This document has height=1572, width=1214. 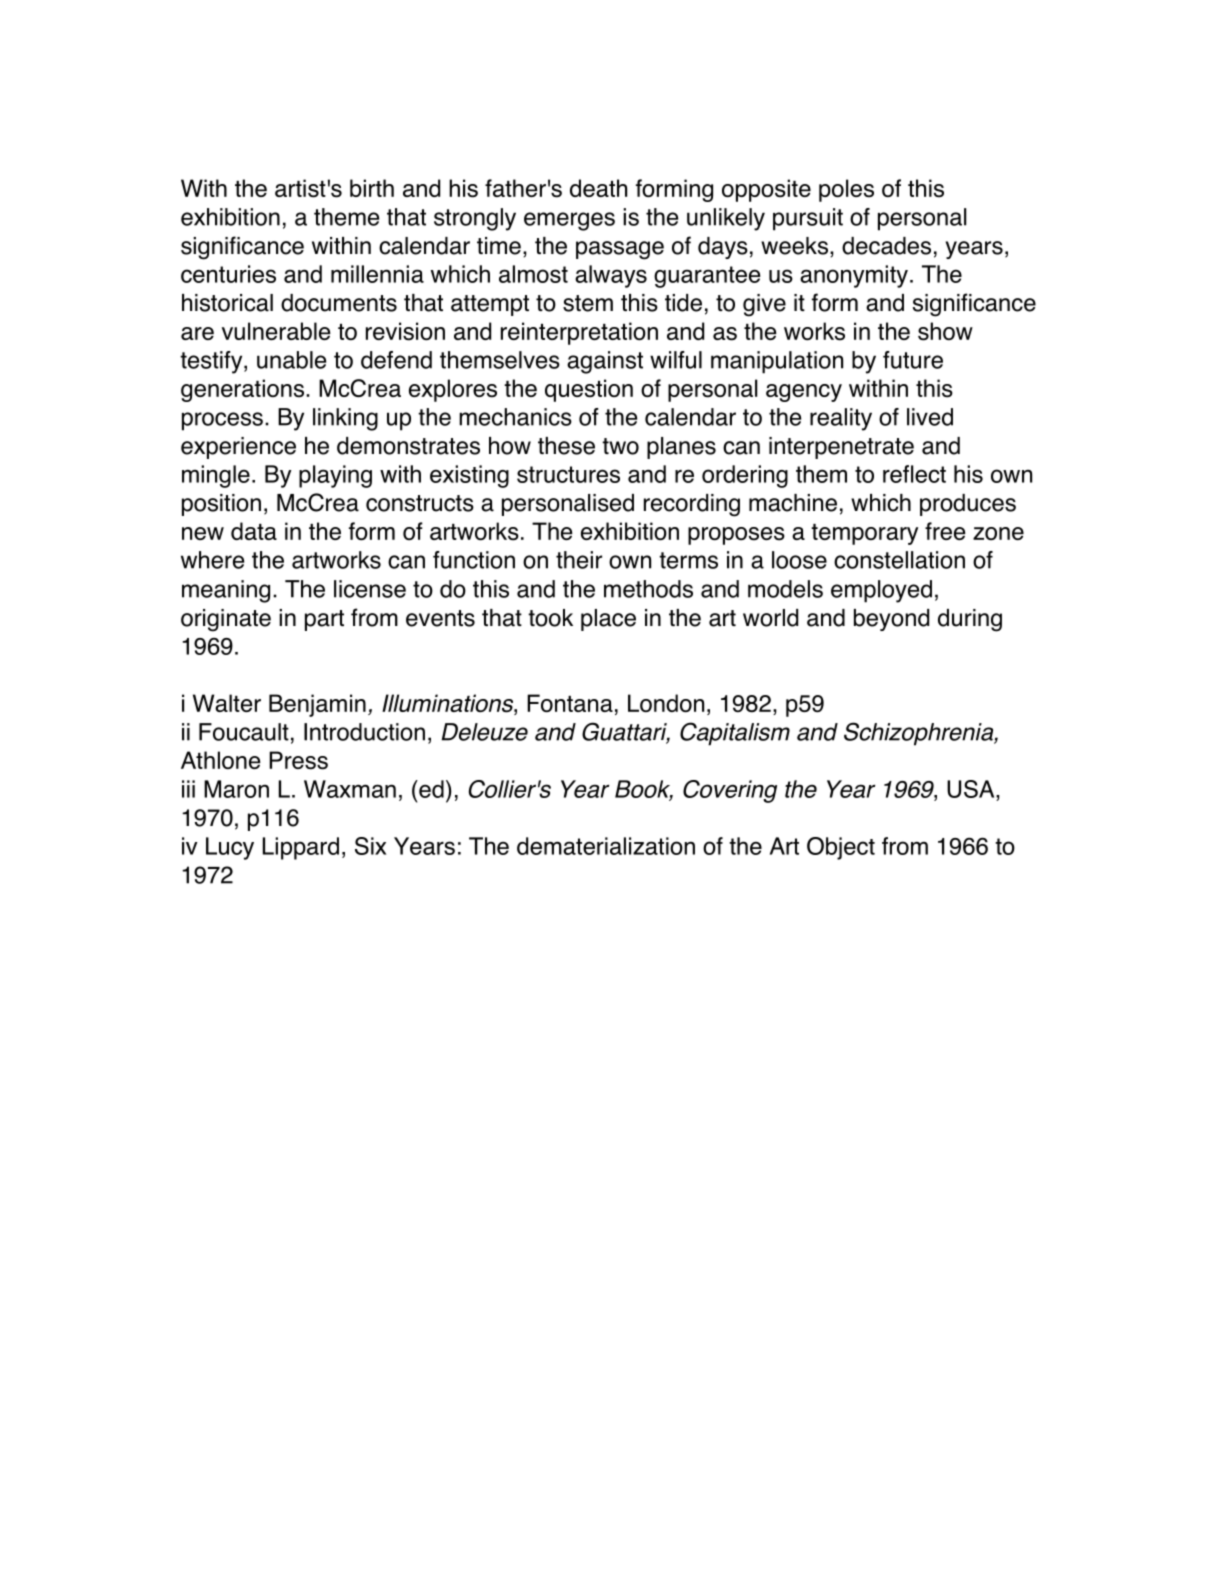 I want to click on against, so click(x=605, y=362).
